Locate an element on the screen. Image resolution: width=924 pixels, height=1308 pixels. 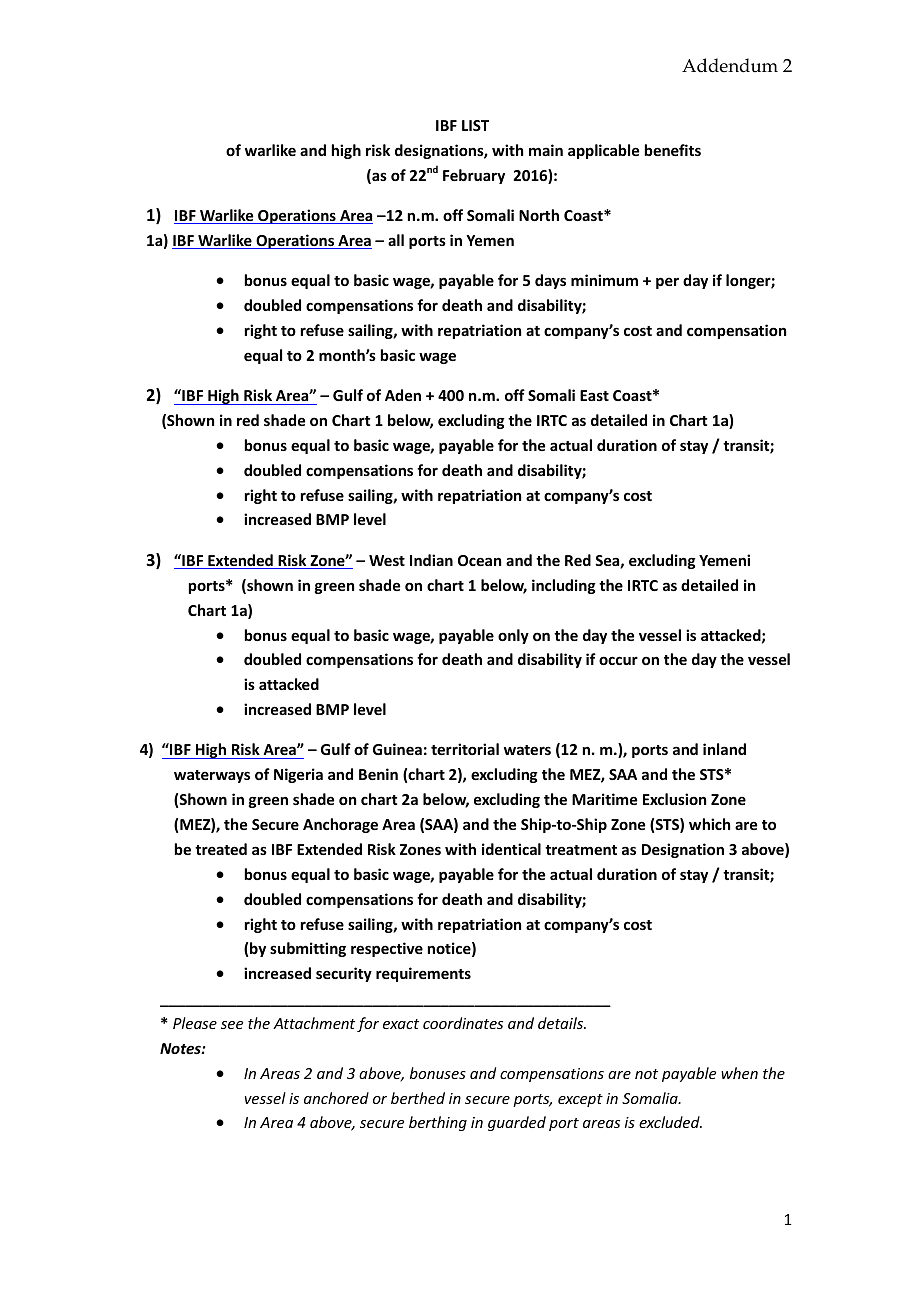
territorial is located at coordinates (465, 749).
